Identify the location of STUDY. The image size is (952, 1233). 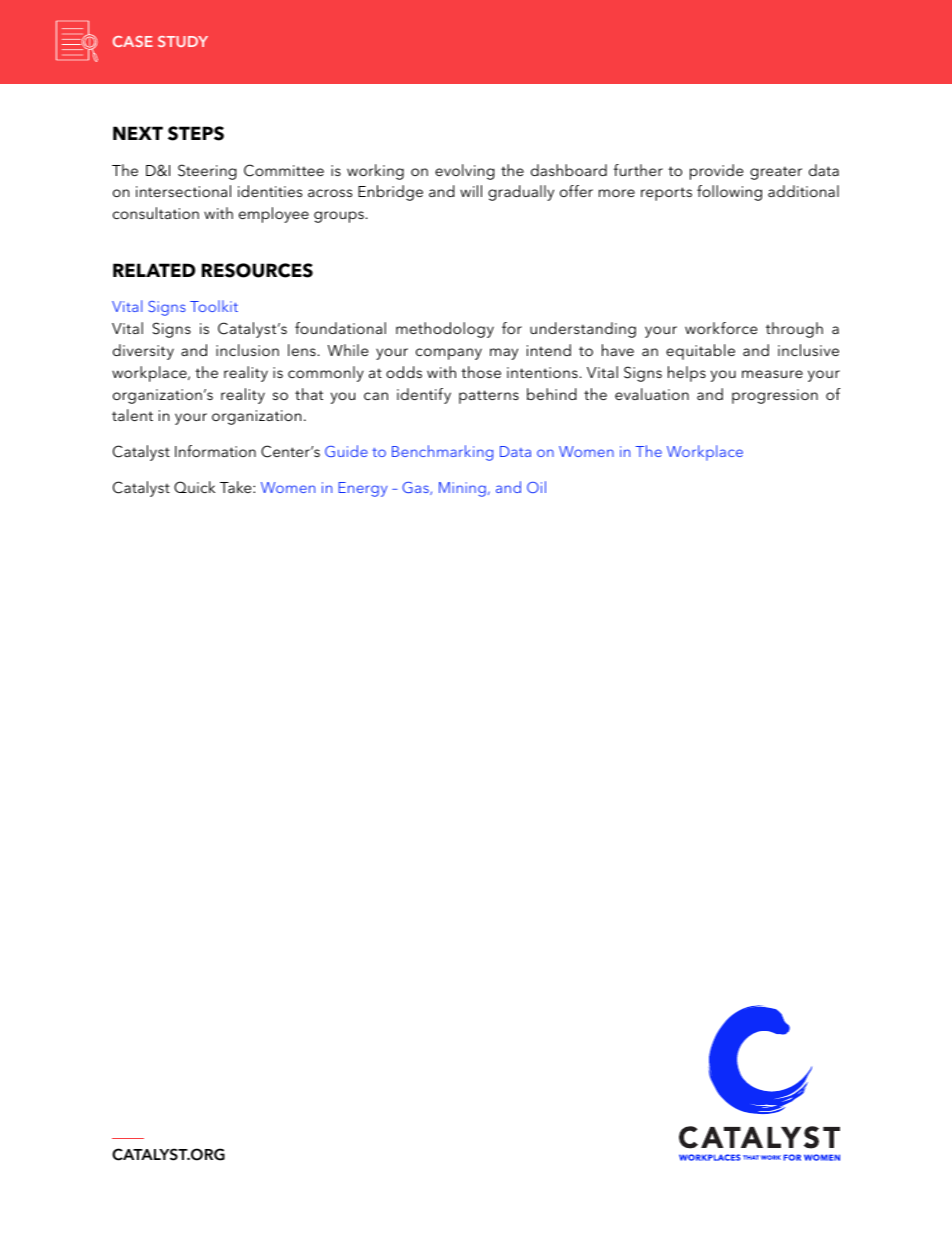
(183, 41).
